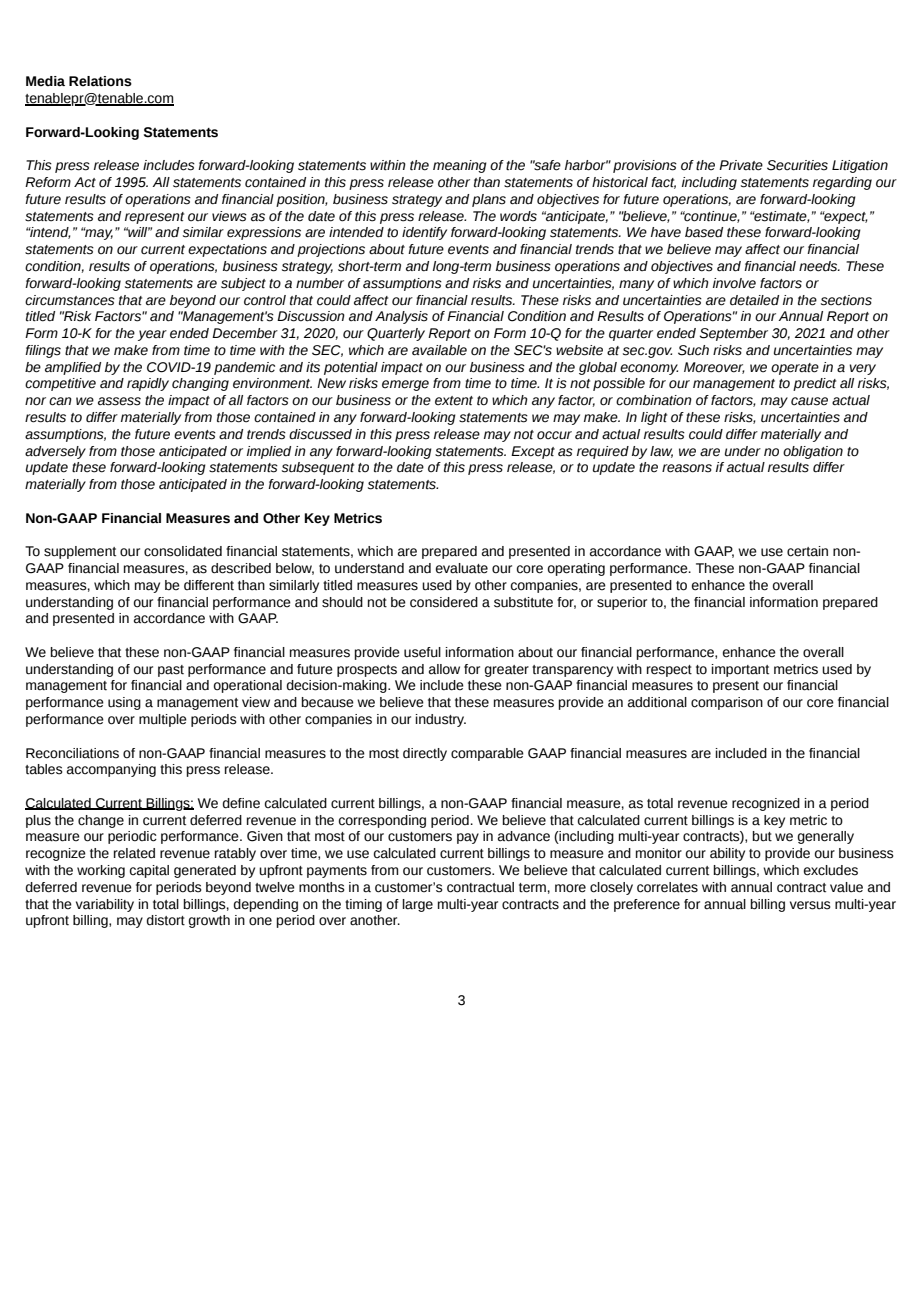  I want to click on meaning, so click(460, 166).
